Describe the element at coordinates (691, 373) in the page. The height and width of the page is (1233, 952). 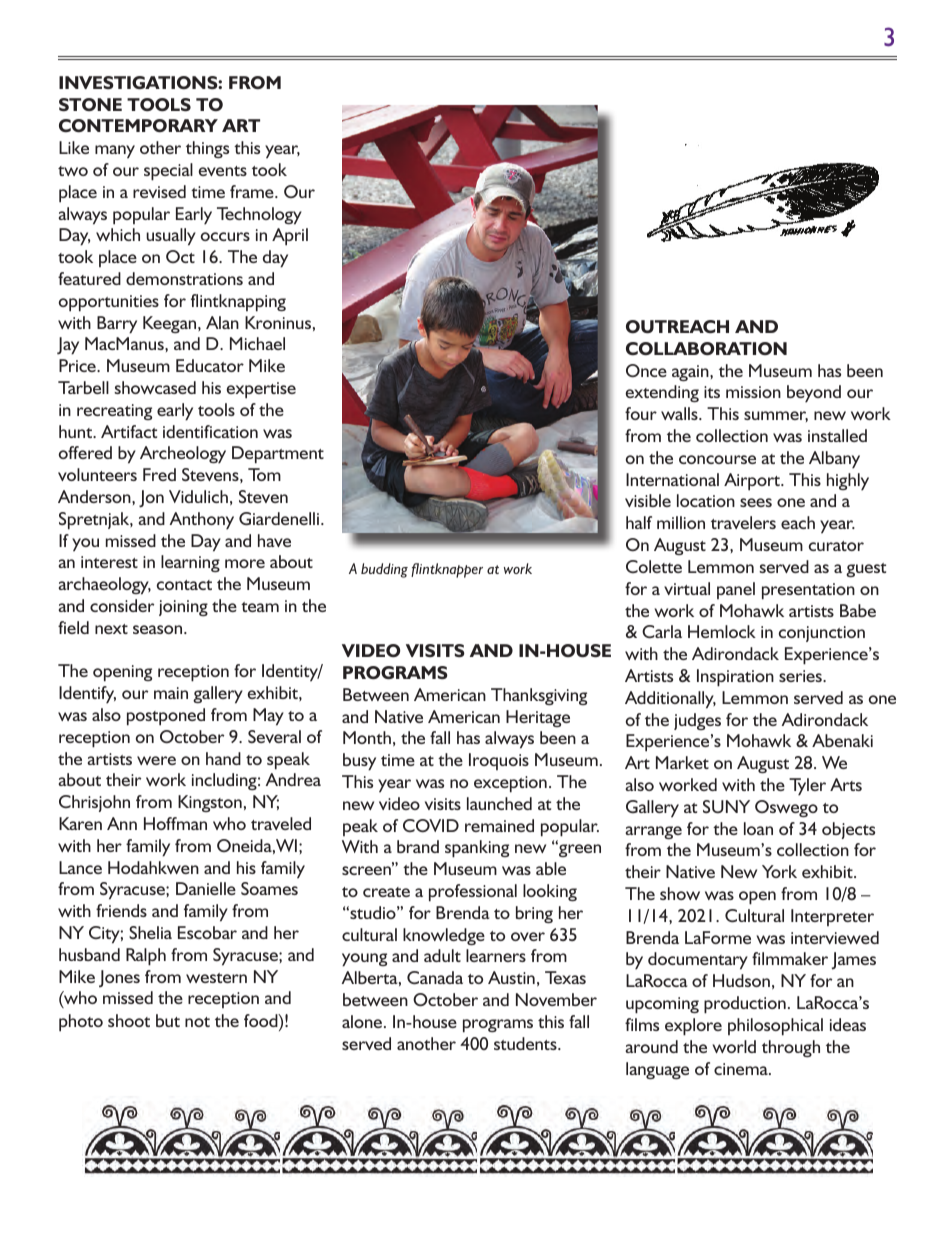
I see `again` at that location.
